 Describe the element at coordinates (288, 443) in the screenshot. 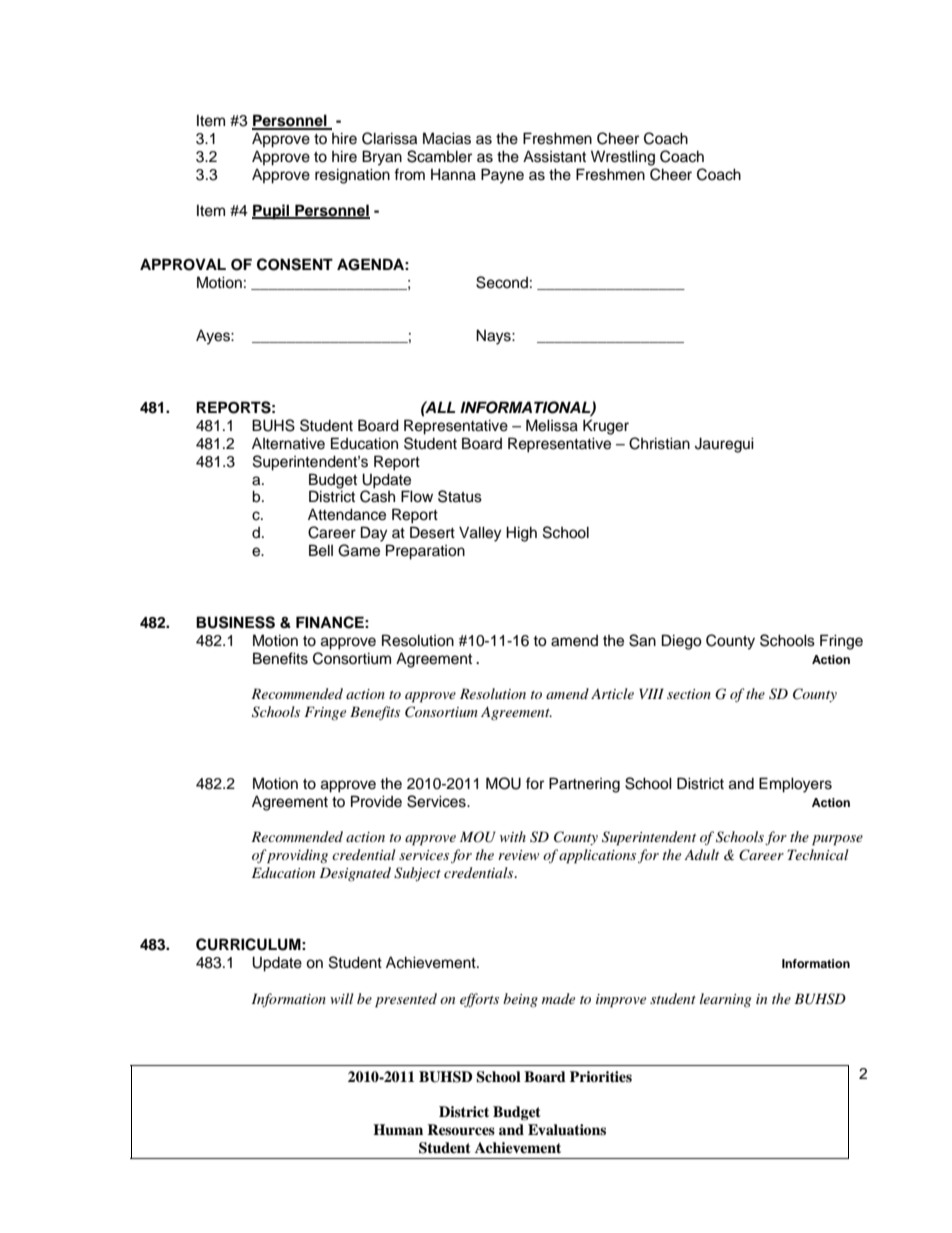

I see `Alternative` at that location.
